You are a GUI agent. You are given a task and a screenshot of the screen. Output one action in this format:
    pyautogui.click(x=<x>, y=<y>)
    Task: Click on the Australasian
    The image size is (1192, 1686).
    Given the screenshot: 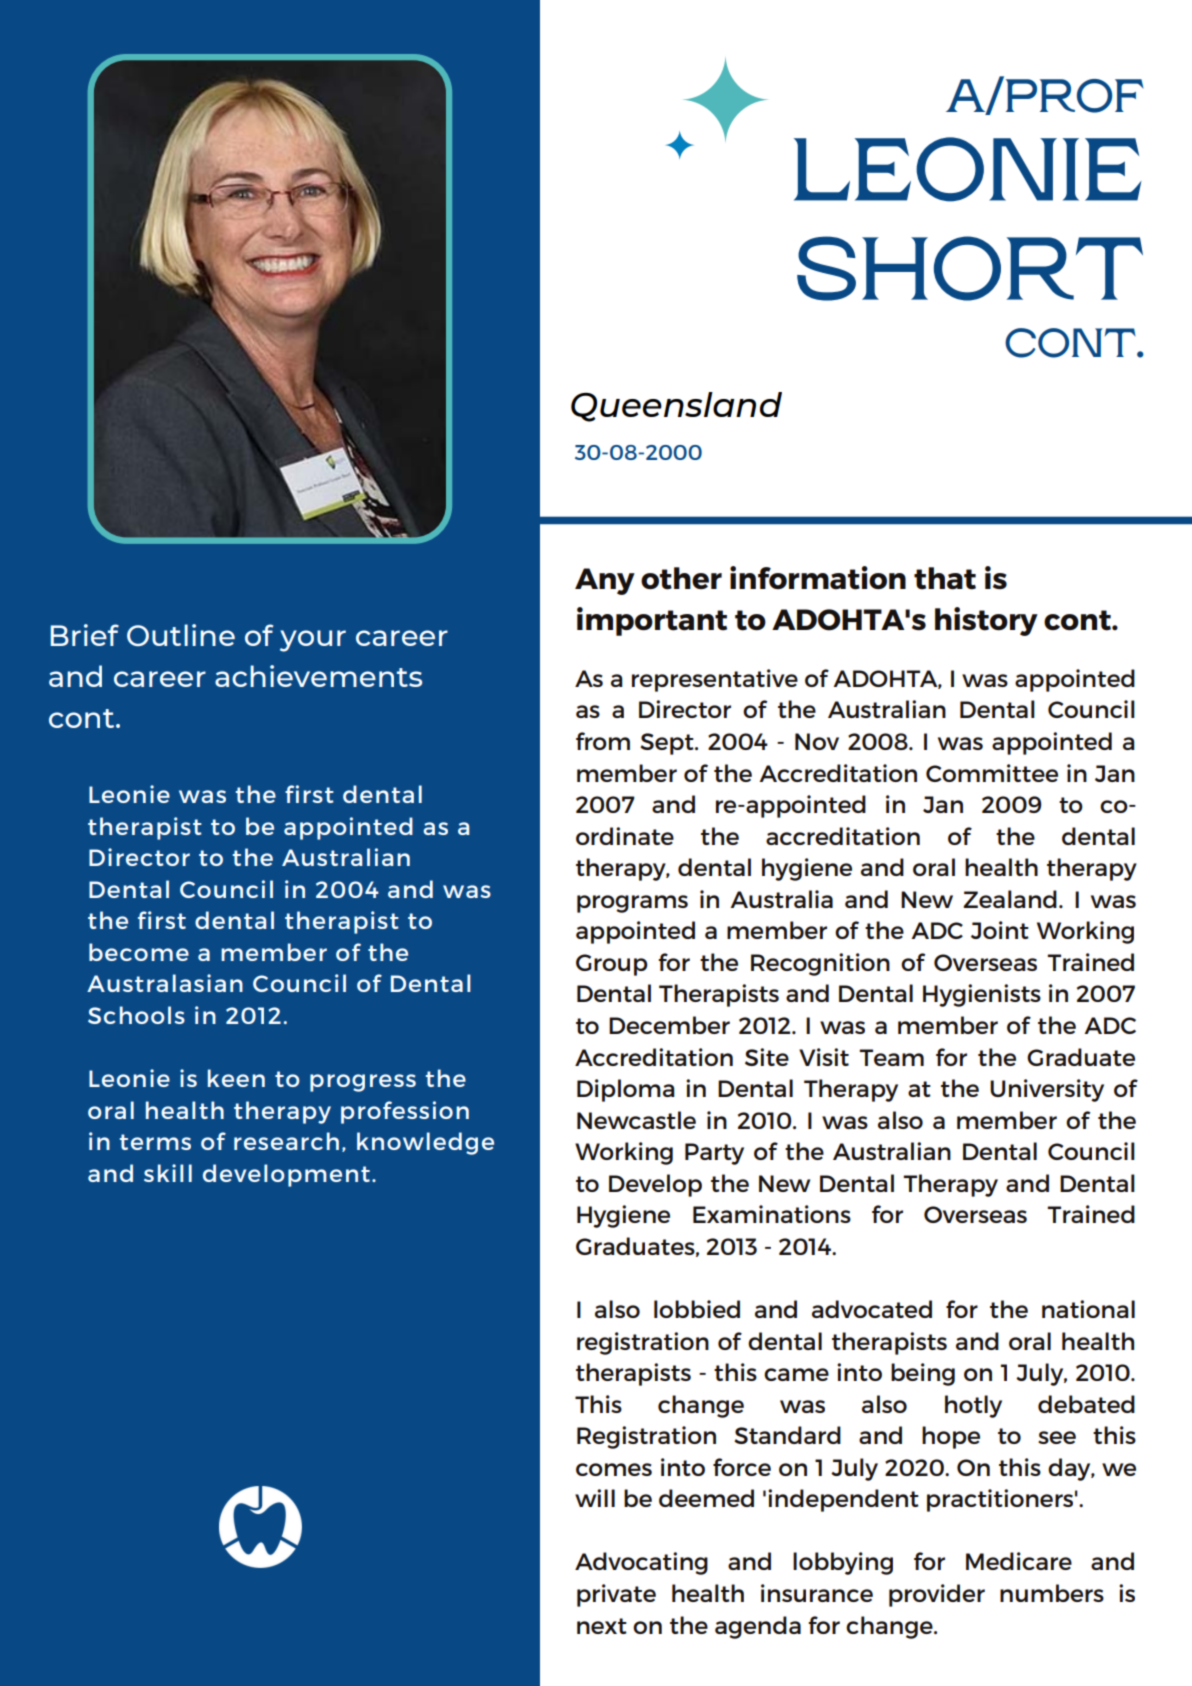 What is the action you would take?
    pyautogui.click(x=165, y=983)
